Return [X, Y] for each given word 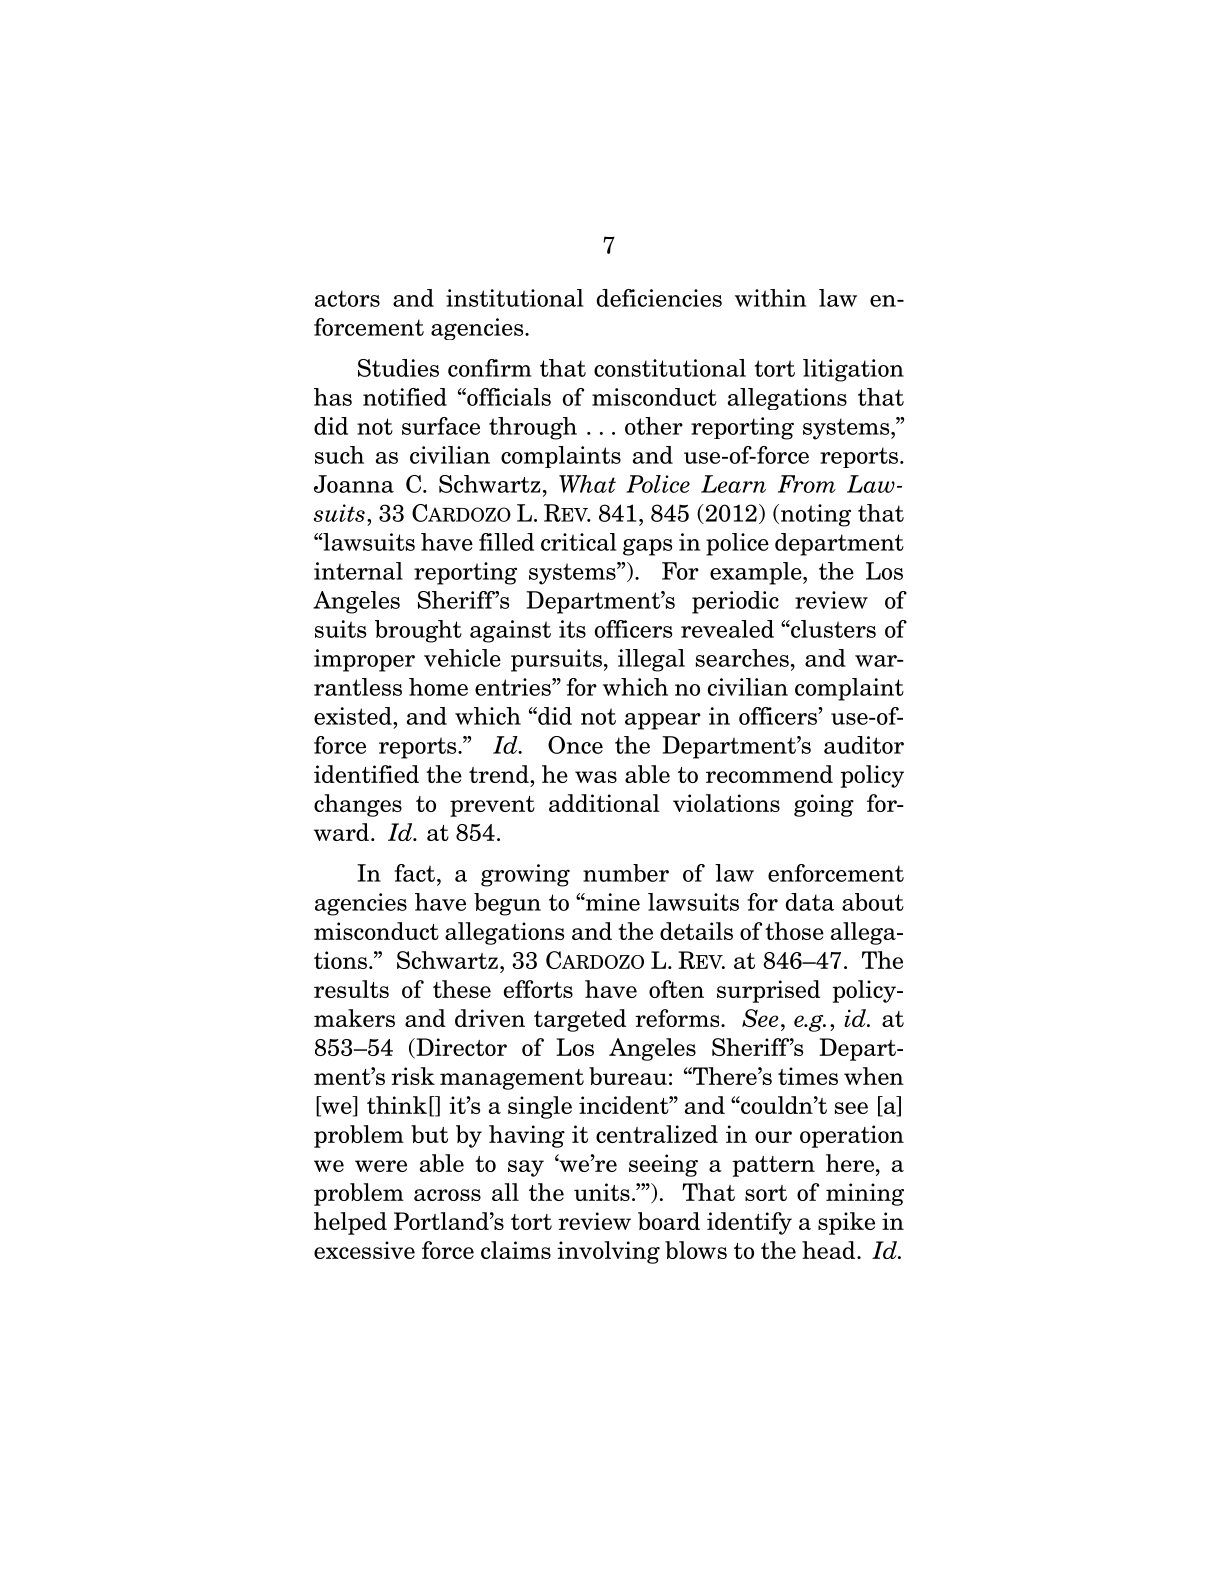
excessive [364, 1250]
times [808, 1076]
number [626, 873]
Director [460, 1048]
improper [364, 660]
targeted [580, 1020]
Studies [398, 368]
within [770, 298]
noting [814, 515]
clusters [832, 629]
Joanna [354, 484]
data [810, 902]
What [587, 484]
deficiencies [659, 298]
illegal [651, 660]
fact [415, 873]
